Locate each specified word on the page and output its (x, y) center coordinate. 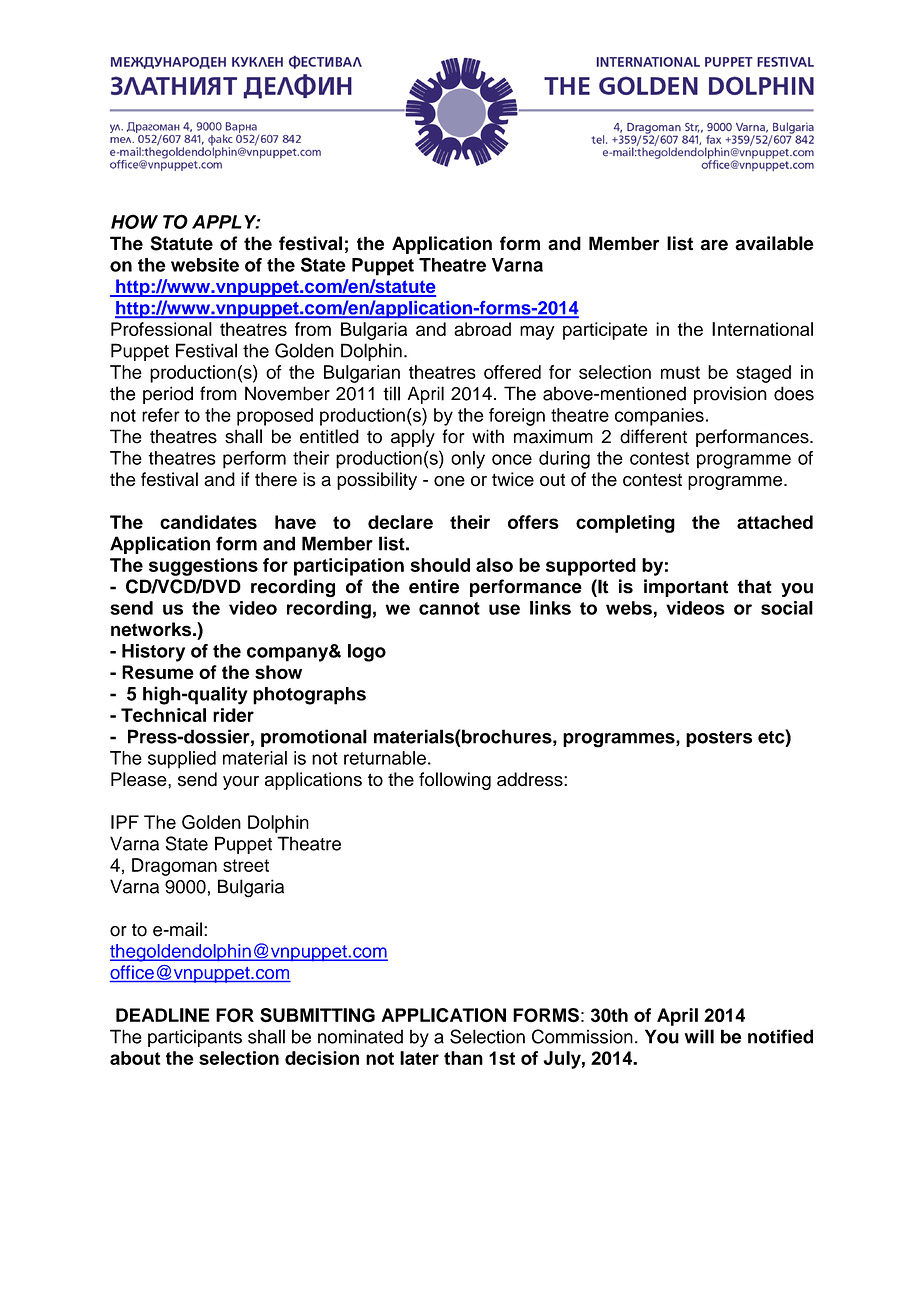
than (463, 1058)
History (153, 653)
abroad (482, 329)
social (787, 608)
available (774, 243)
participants (195, 1038)
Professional (161, 329)
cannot (449, 608)
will (699, 1036)
